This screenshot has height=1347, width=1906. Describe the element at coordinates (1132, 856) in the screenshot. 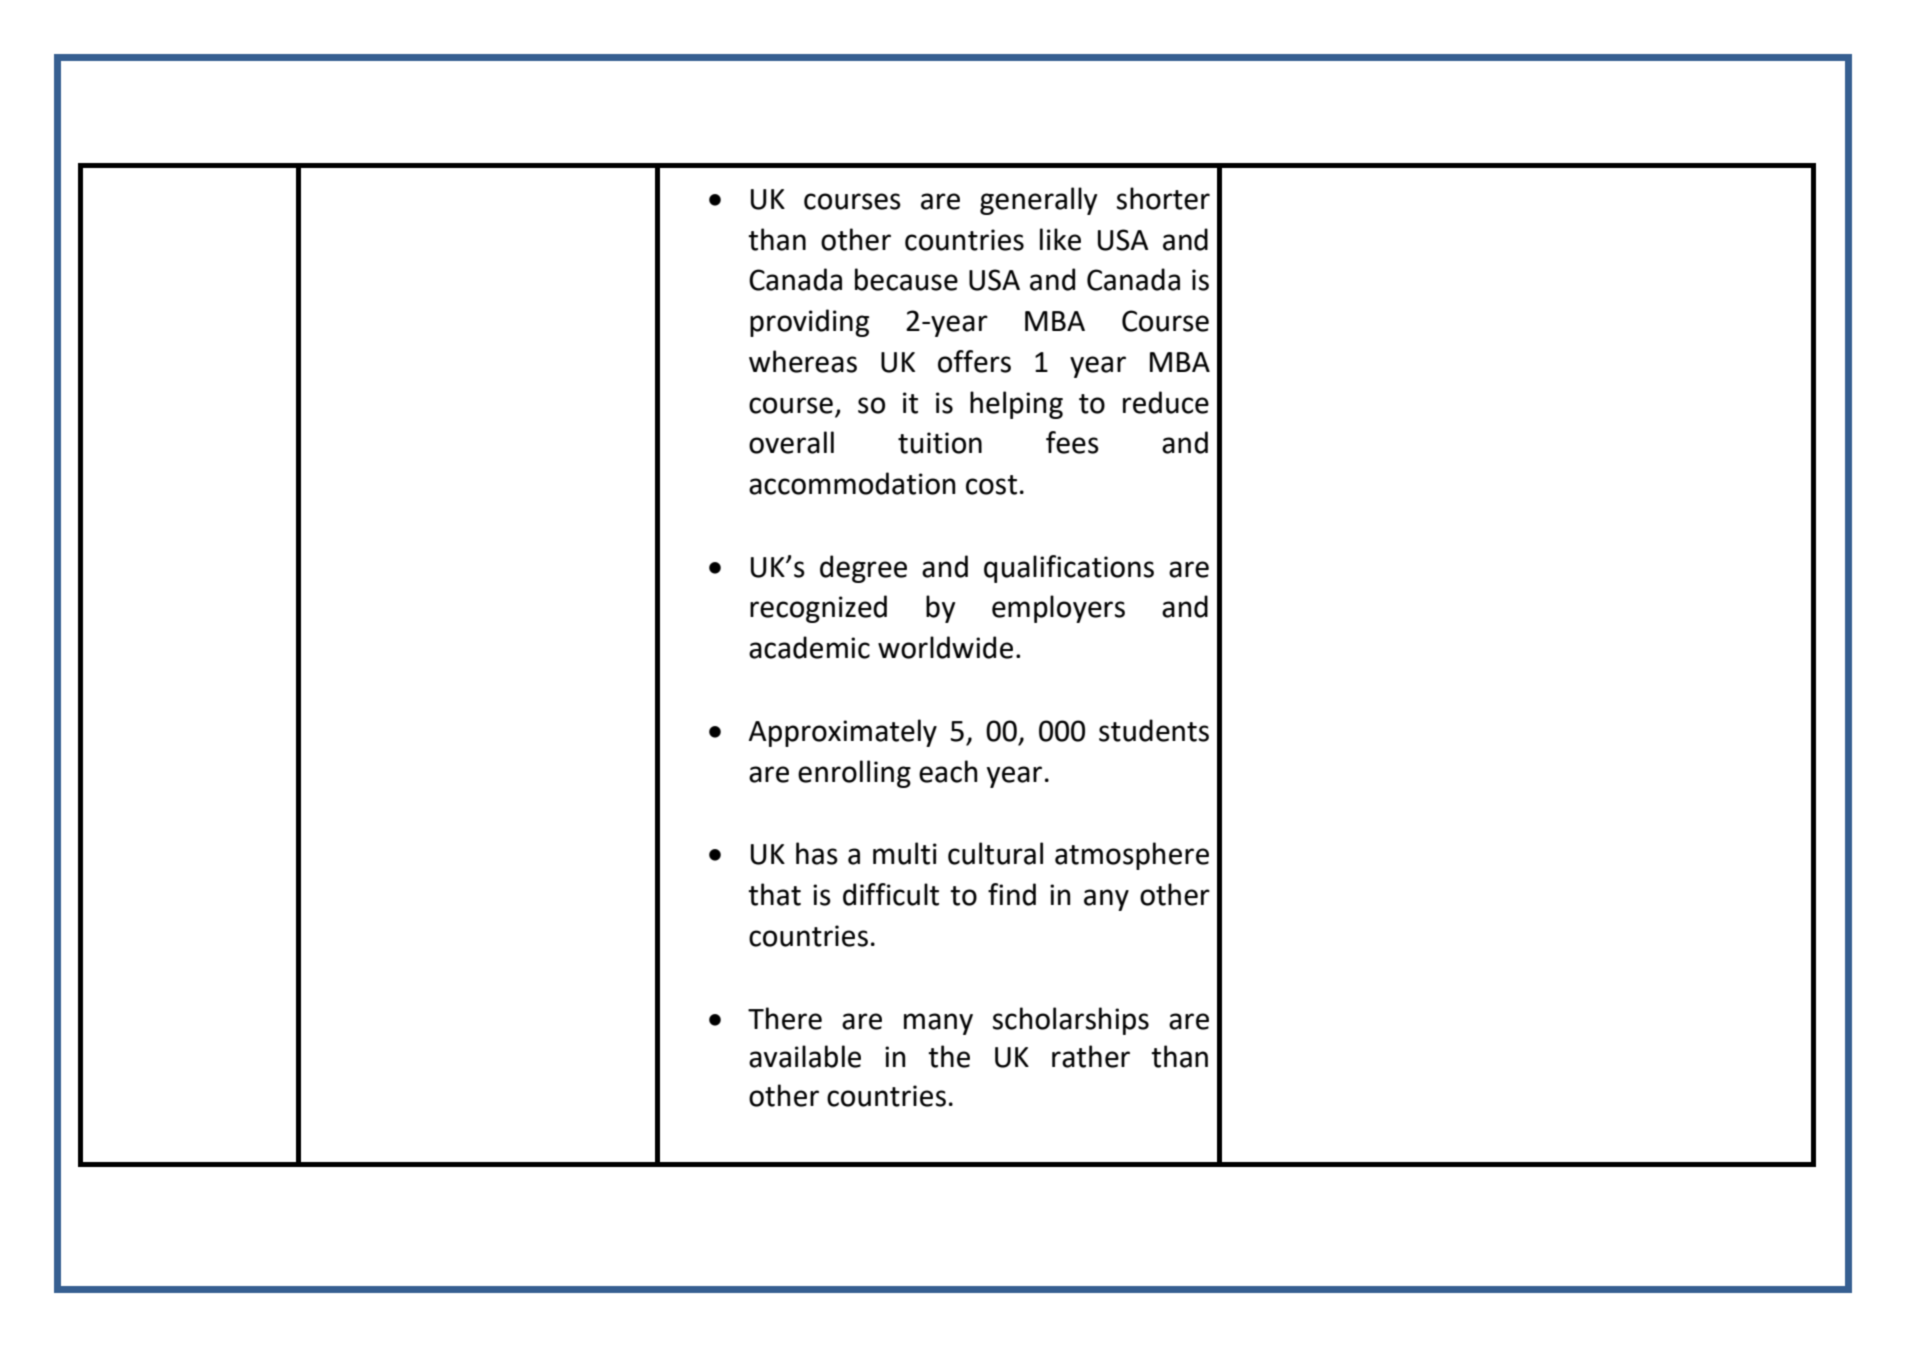

I see `atmosphere` at that location.
